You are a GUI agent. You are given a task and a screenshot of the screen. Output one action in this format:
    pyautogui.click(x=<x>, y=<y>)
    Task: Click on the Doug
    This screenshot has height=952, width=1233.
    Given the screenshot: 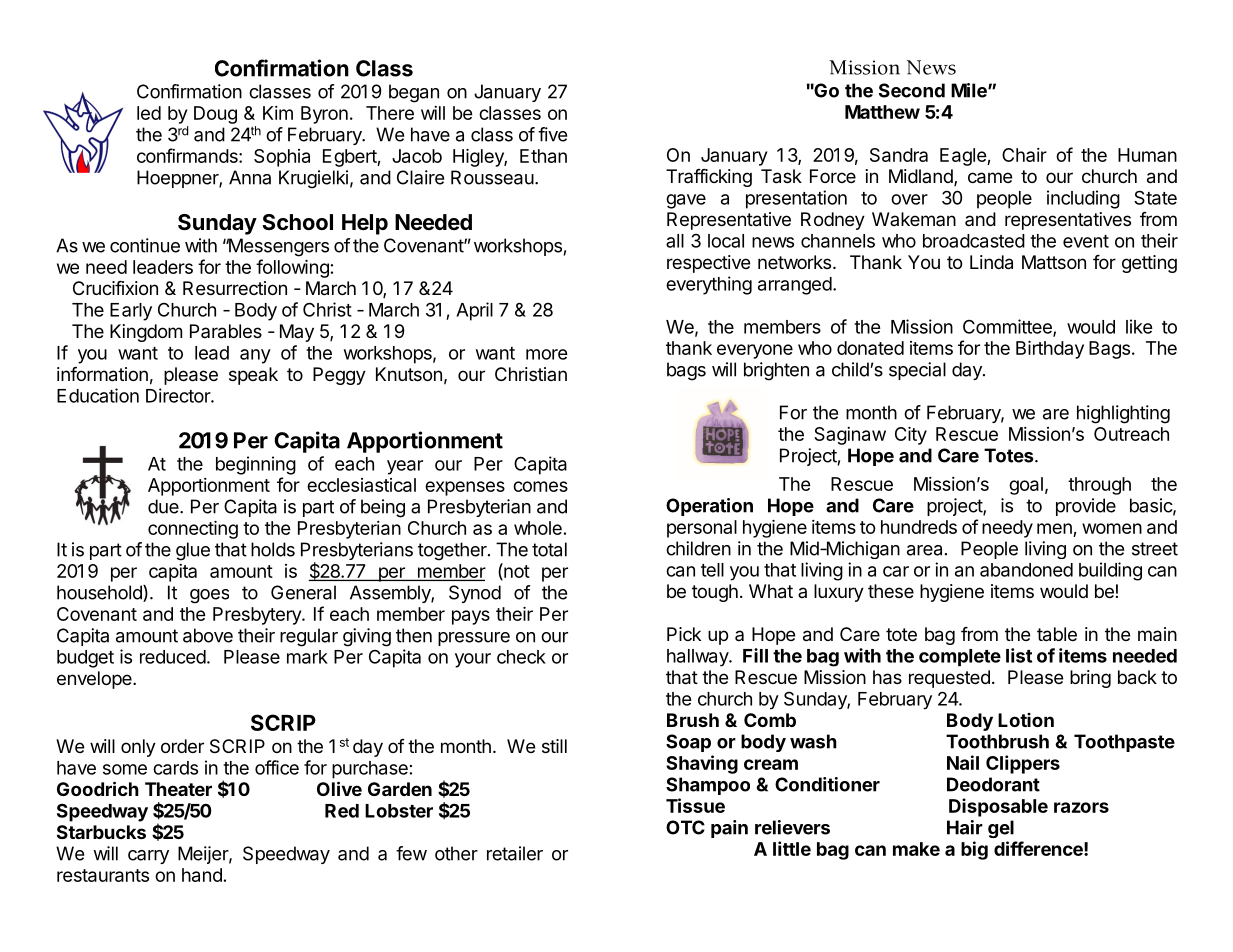 What is the action you would take?
    pyautogui.click(x=215, y=115)
